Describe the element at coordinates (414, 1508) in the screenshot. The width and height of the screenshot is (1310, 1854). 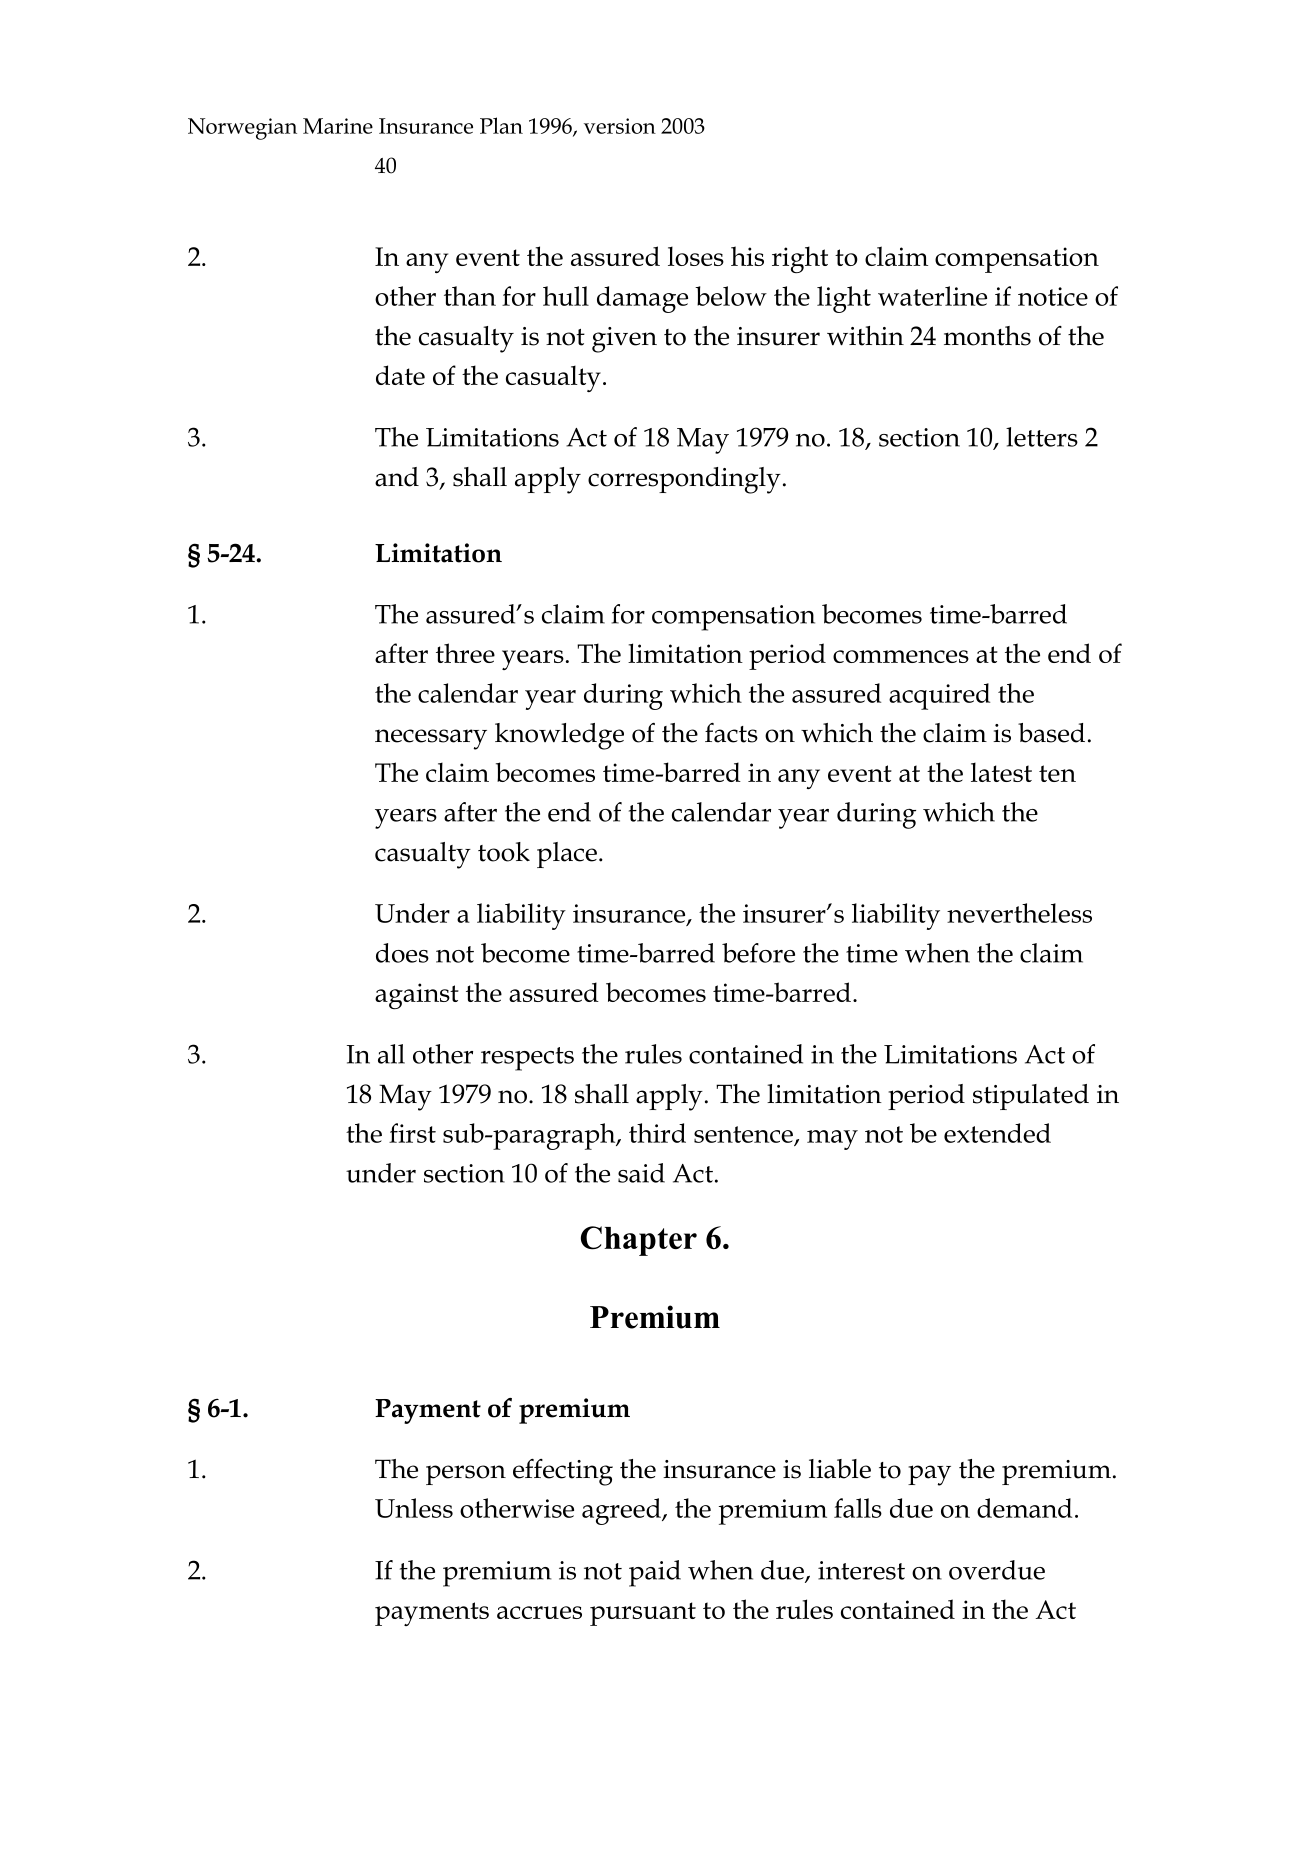
I see `Unless` at that location.
